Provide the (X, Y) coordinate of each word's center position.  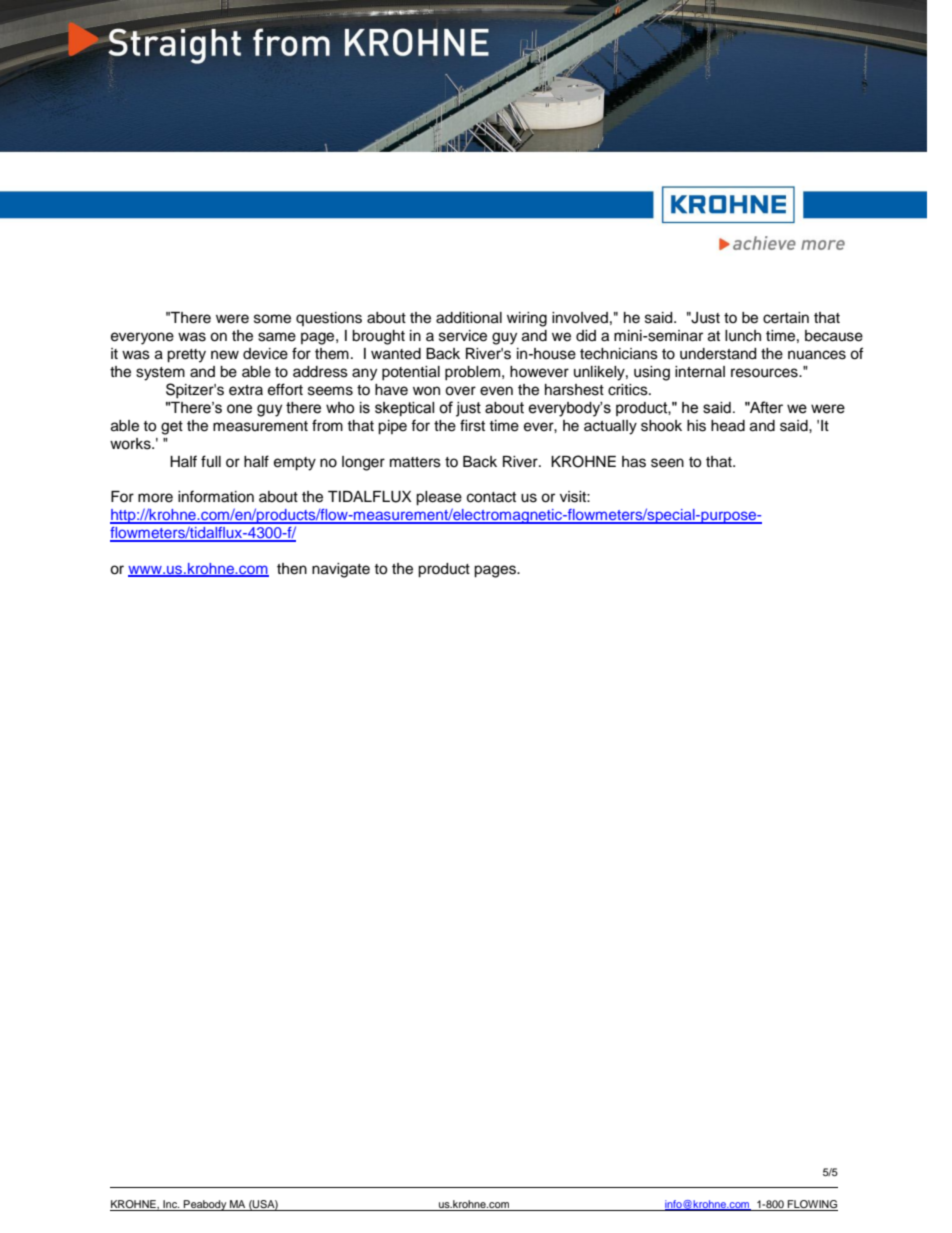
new (225, 355)
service (463, 336)
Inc (171, 1204)
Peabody (205, 1205)
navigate (341, 570)
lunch (743, 336)
